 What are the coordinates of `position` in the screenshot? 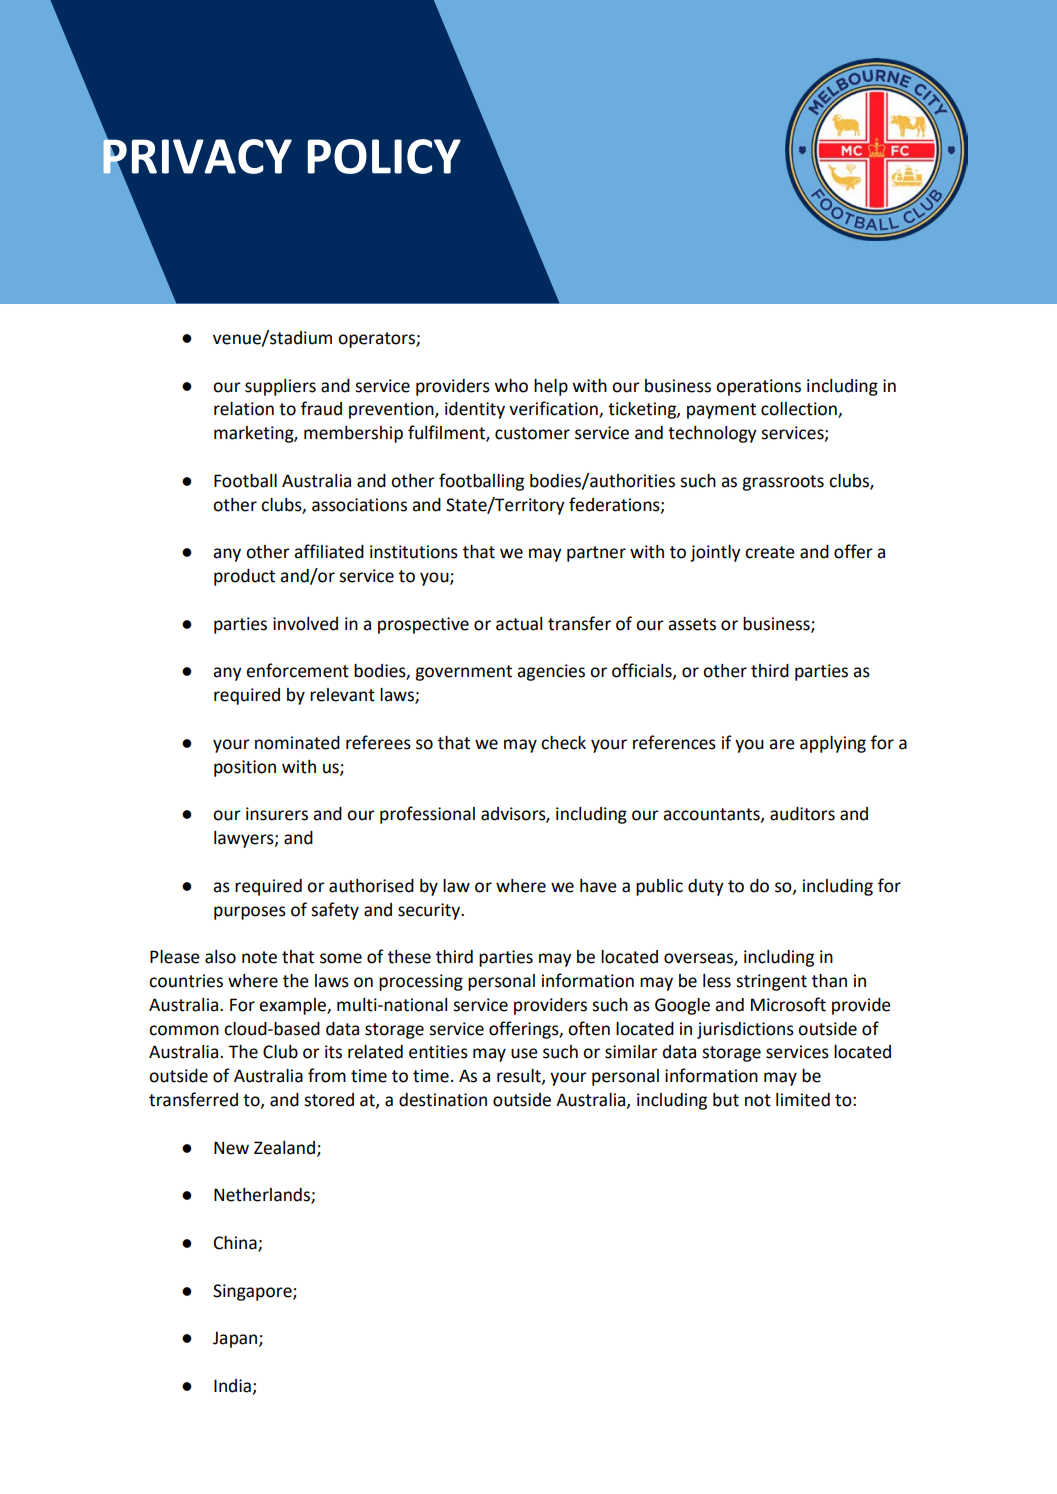 It's located at (245, 768).
